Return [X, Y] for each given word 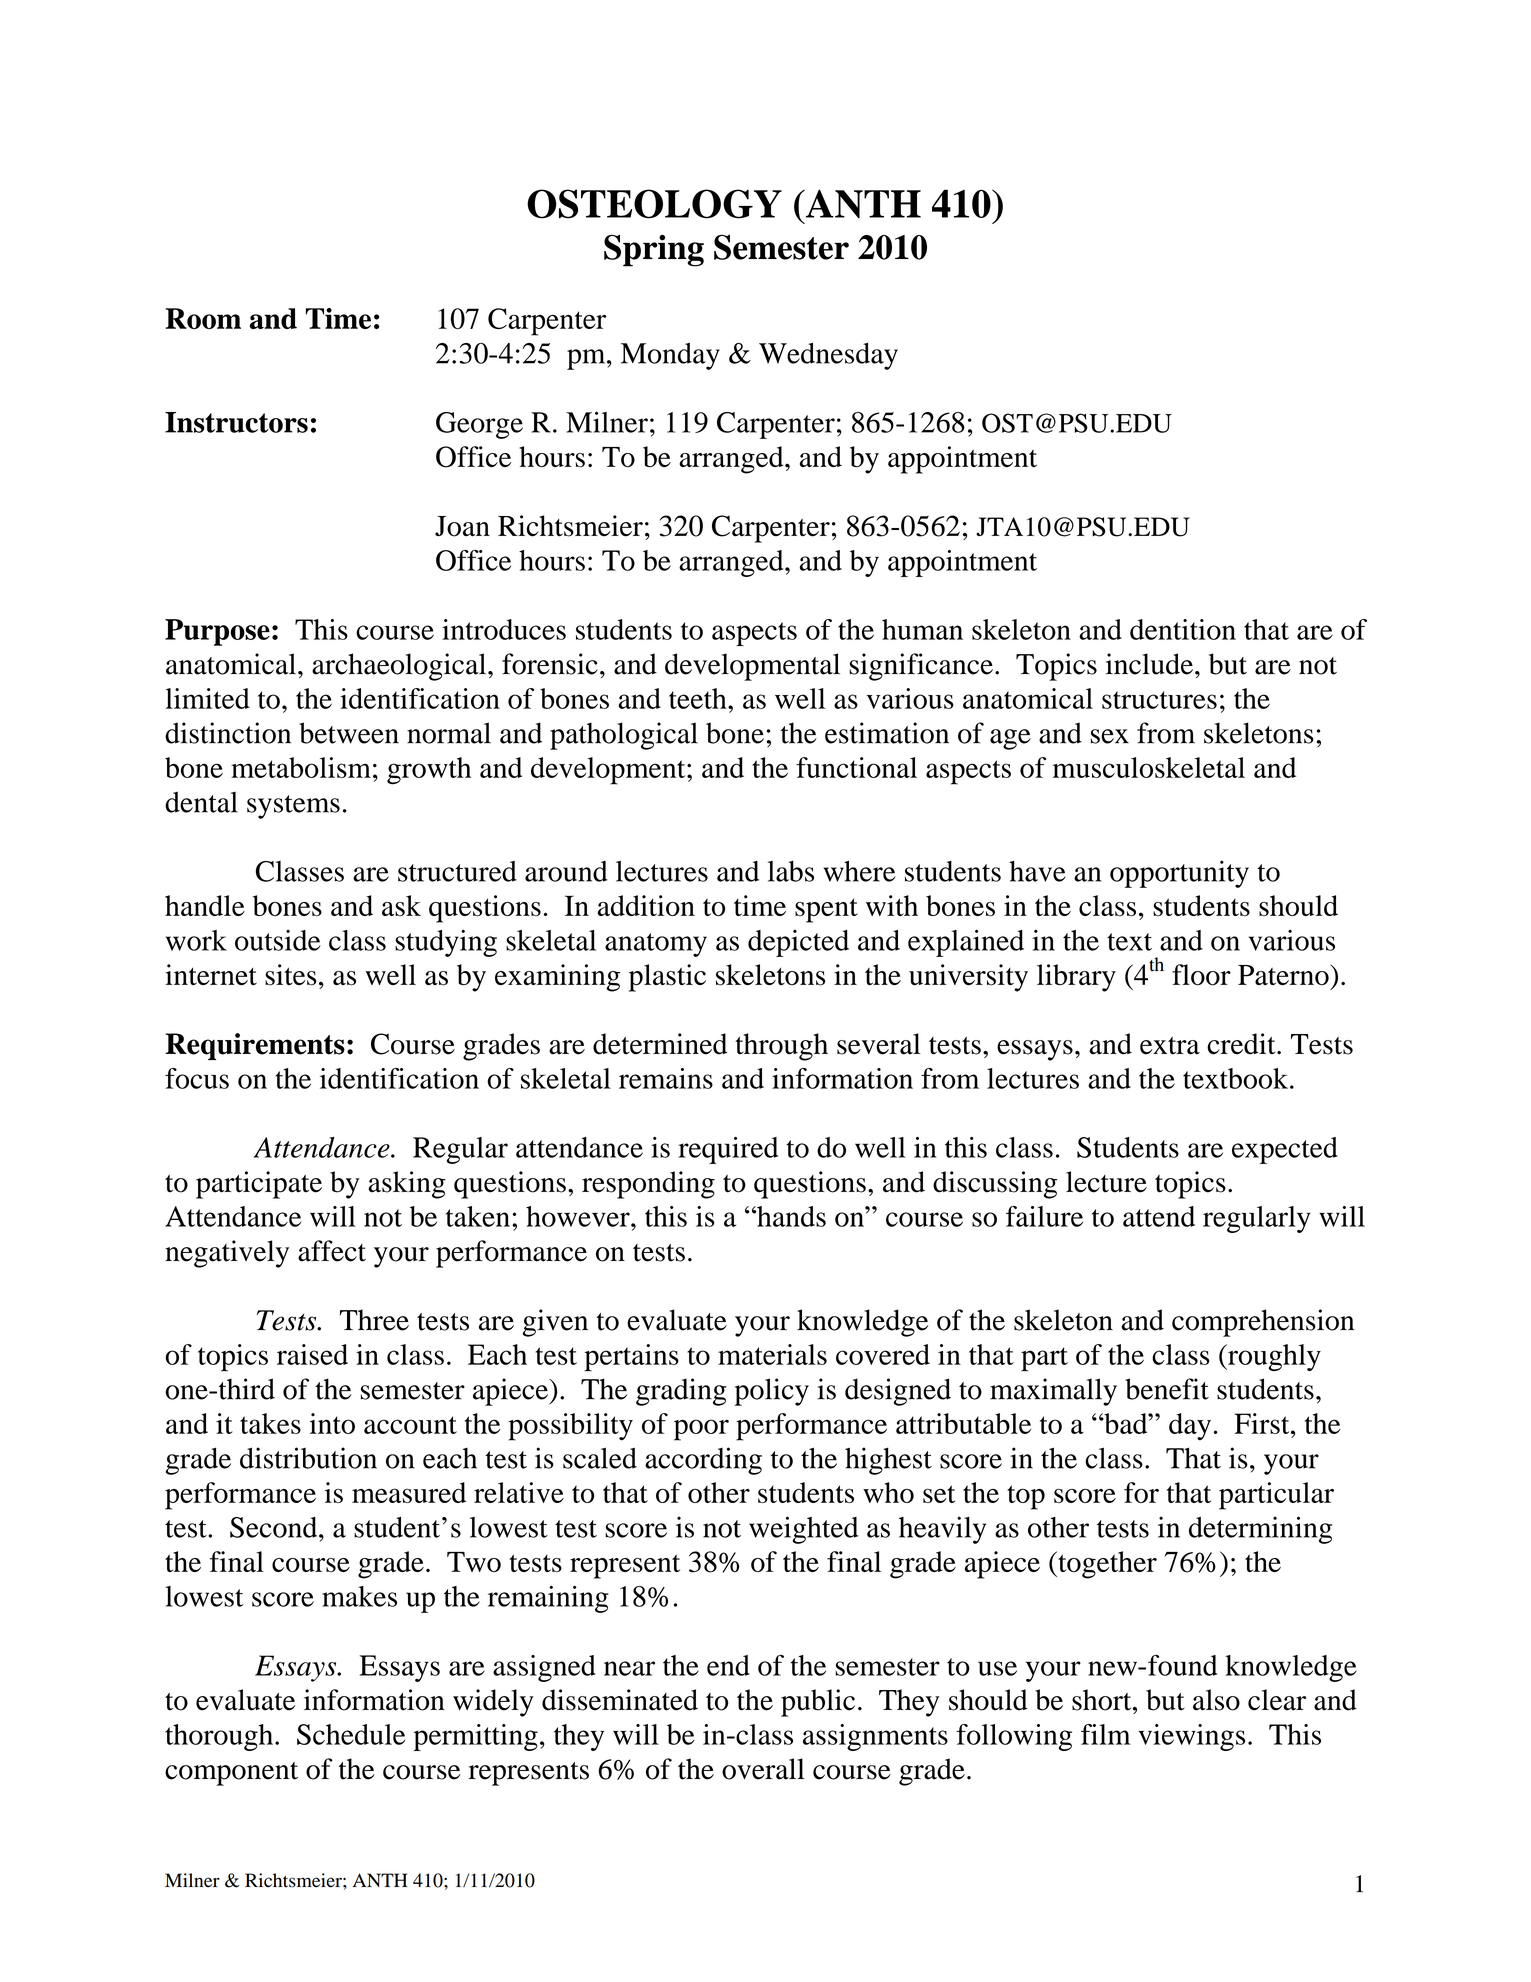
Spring [654, 250]
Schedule [351, 1734]
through [781, 1047]
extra [1170, 1046]
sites [291, 975]
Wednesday [828, 356]
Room [203, 318]
